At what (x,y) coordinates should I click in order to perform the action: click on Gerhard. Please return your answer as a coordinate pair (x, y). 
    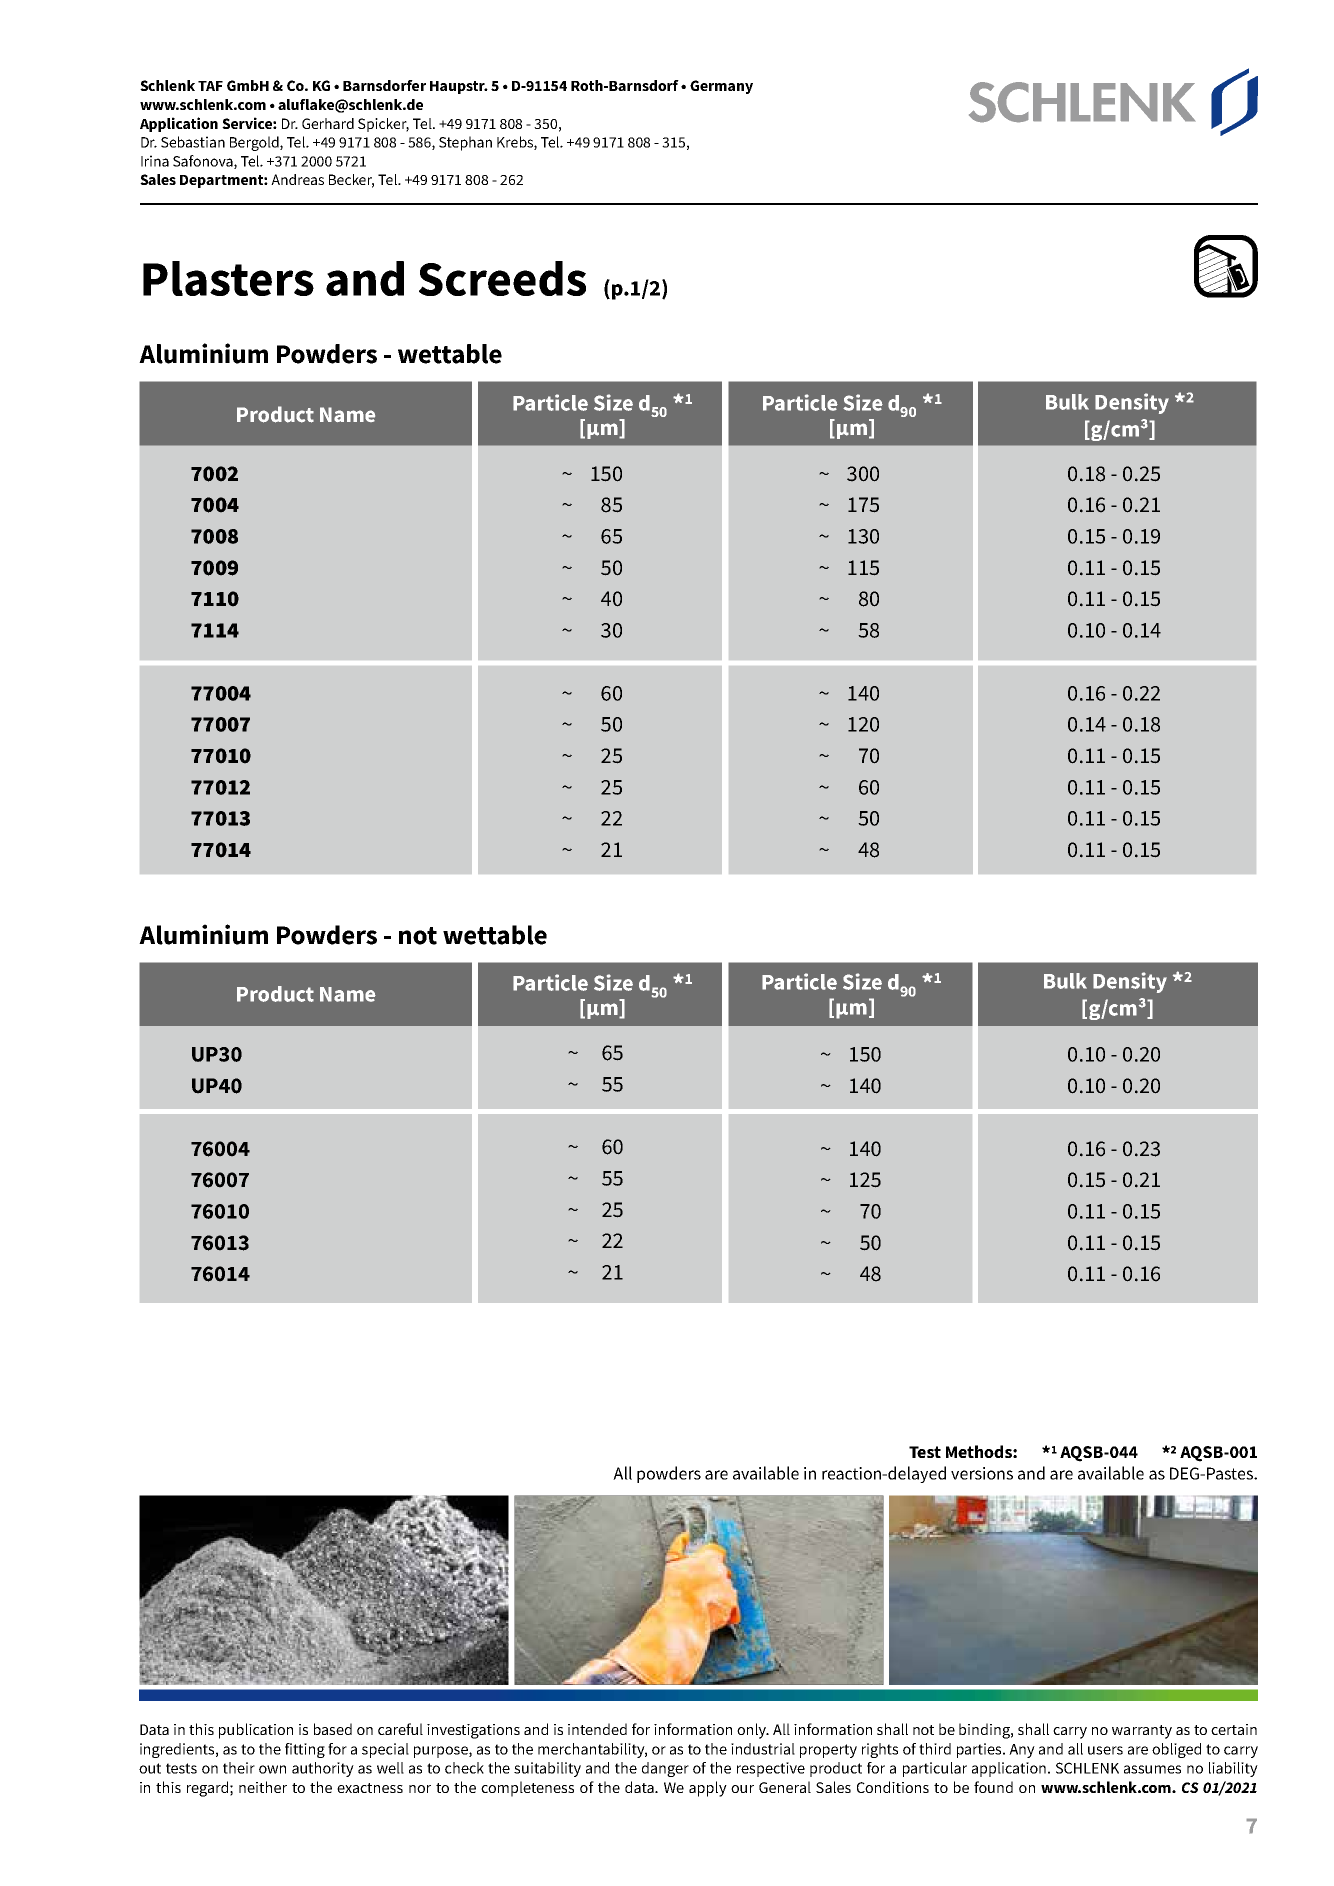
    Looking at the image, I should click on (328, 123).
